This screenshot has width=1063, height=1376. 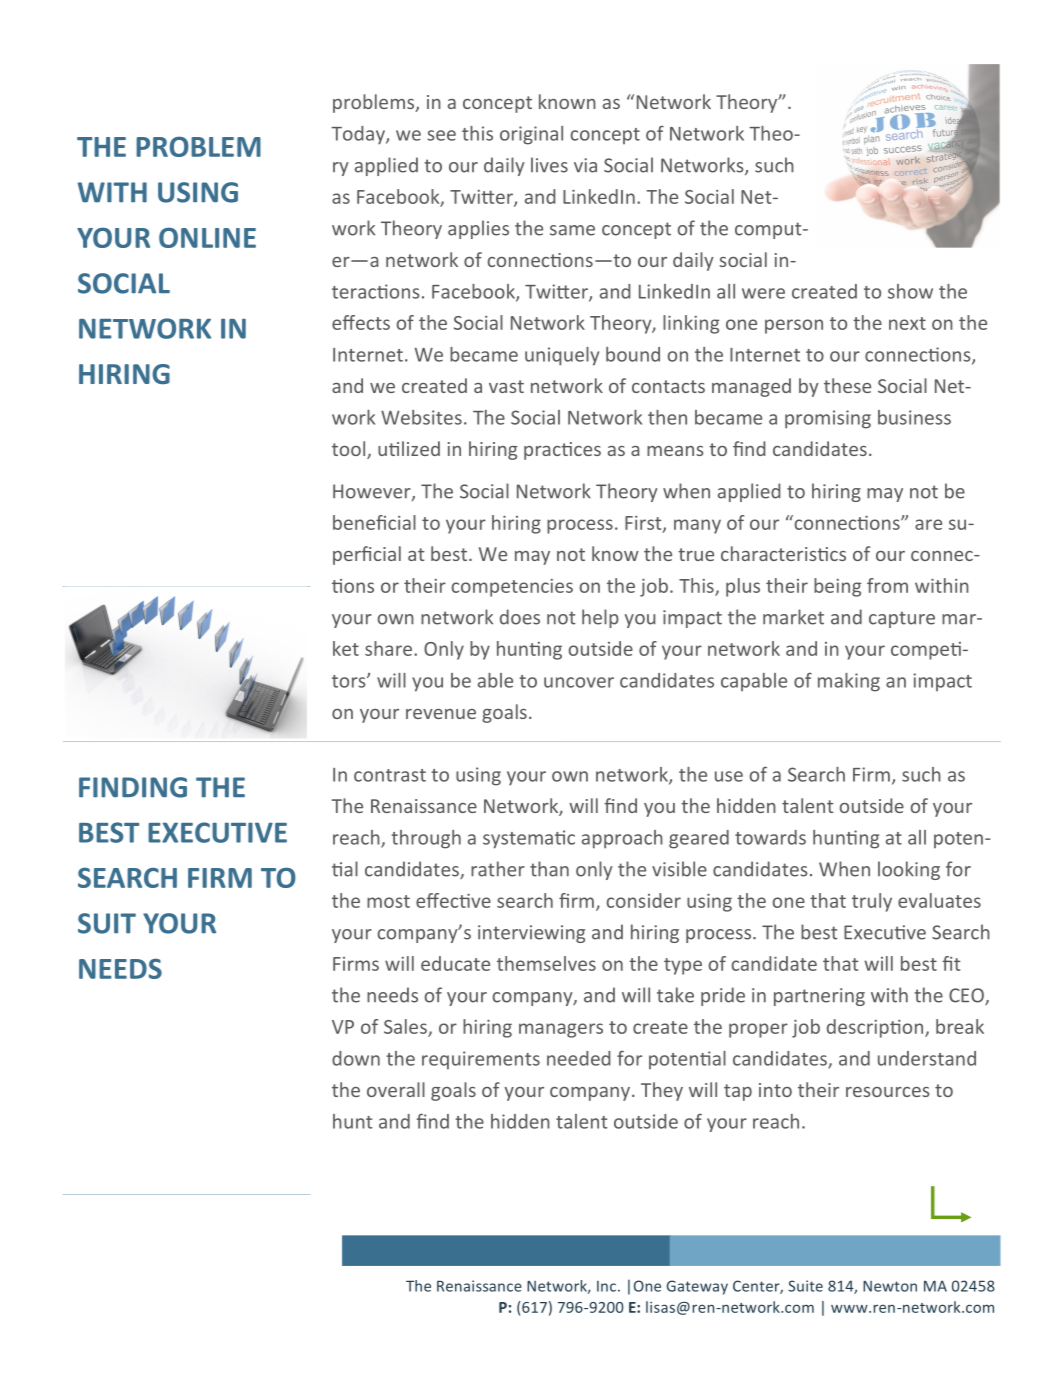 I want to click on tool, so click(x=348, y=448).
